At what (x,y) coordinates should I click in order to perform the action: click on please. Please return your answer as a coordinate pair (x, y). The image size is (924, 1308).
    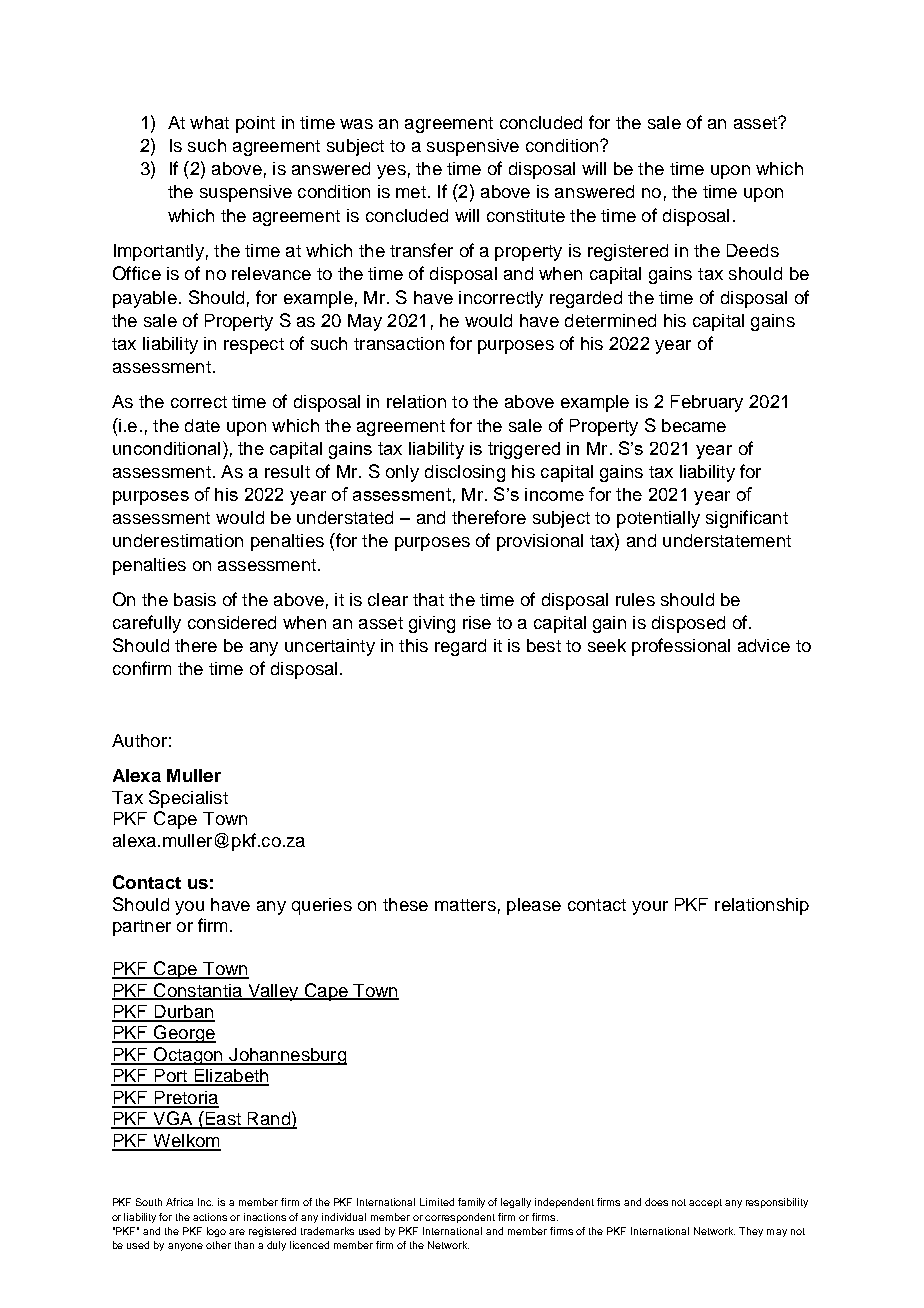
    Looking at the image, I should click on (534, 906).
